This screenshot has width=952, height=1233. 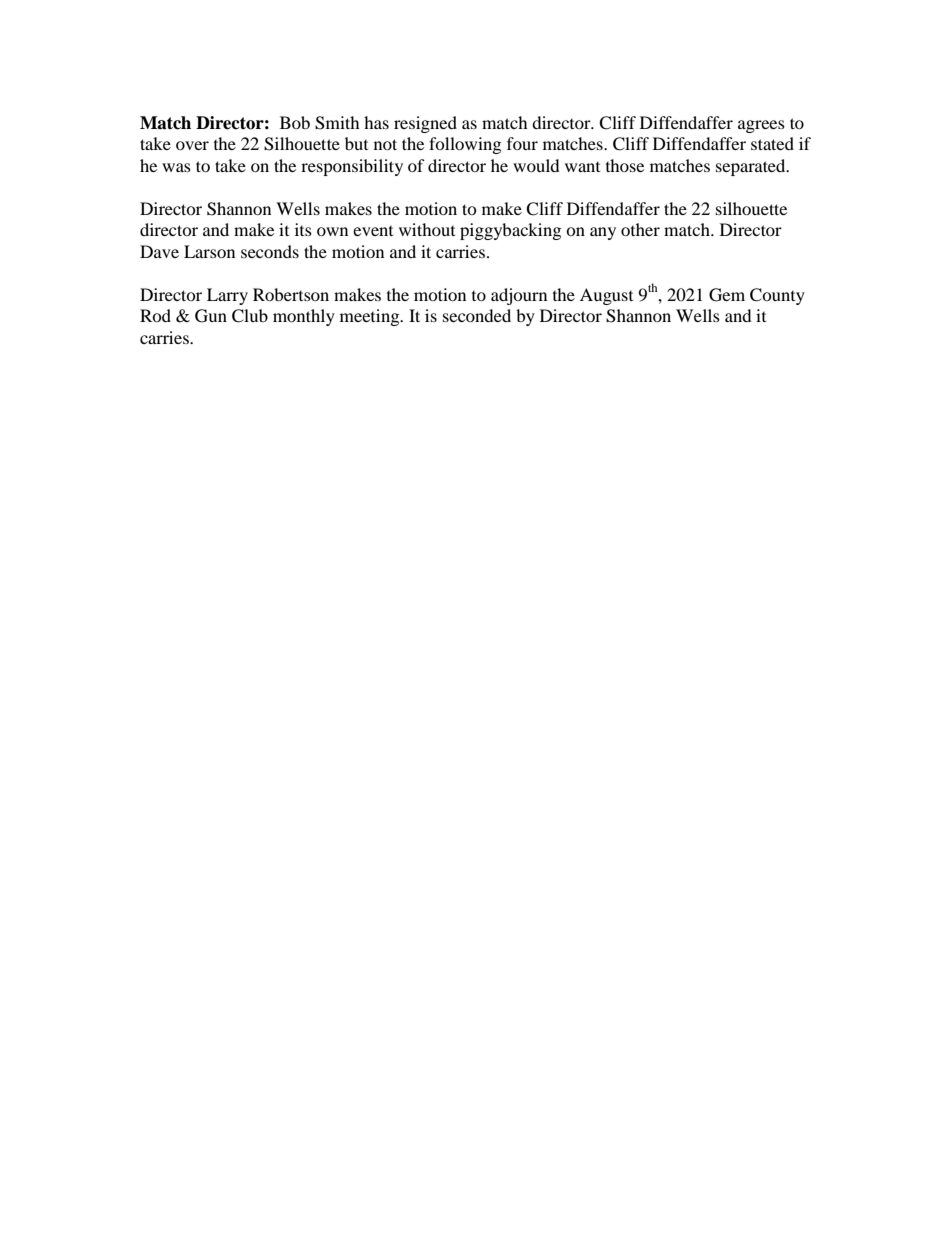 I want to click on seconded, so click(x=477, y=315).
